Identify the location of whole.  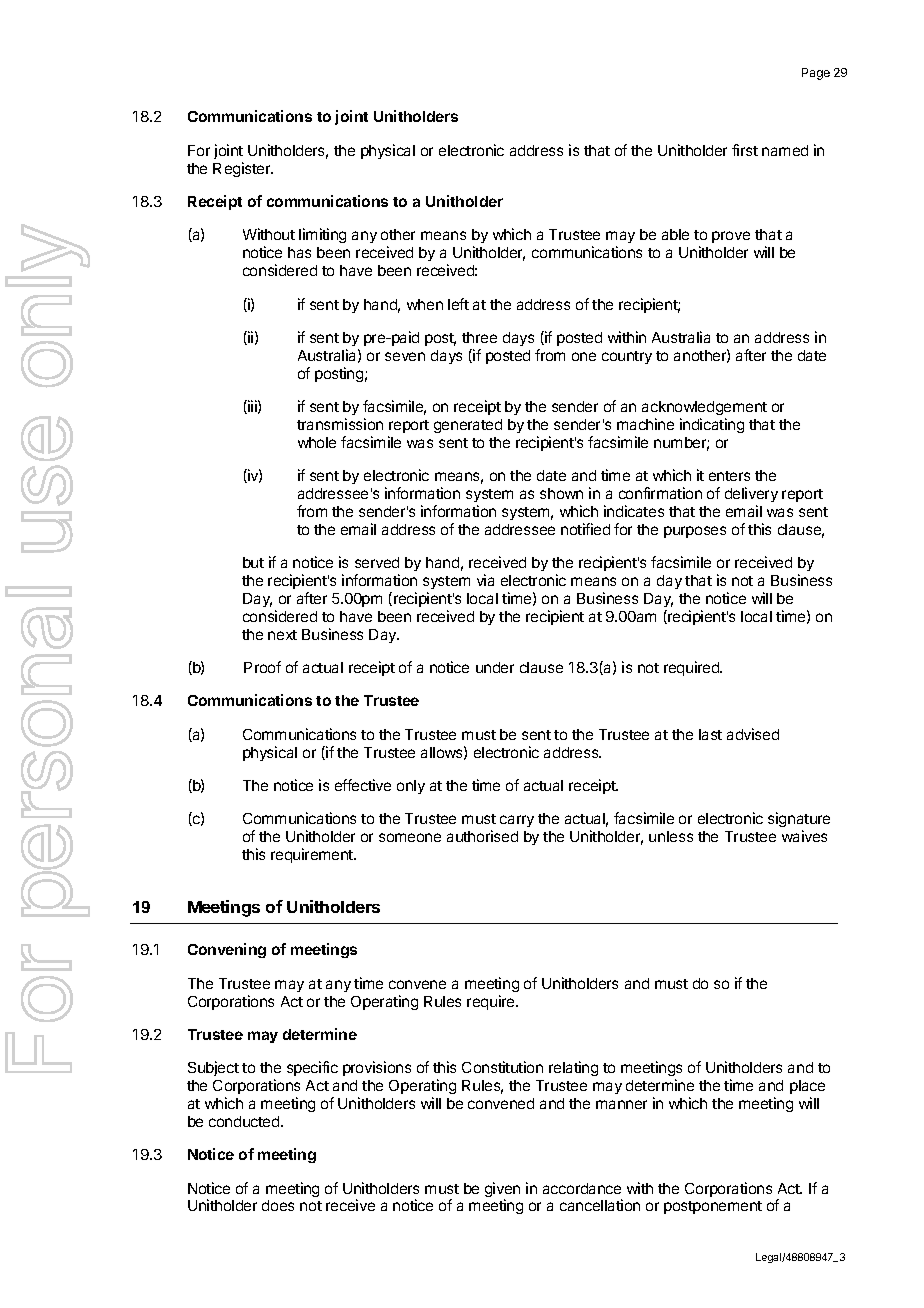
(317, 442).
